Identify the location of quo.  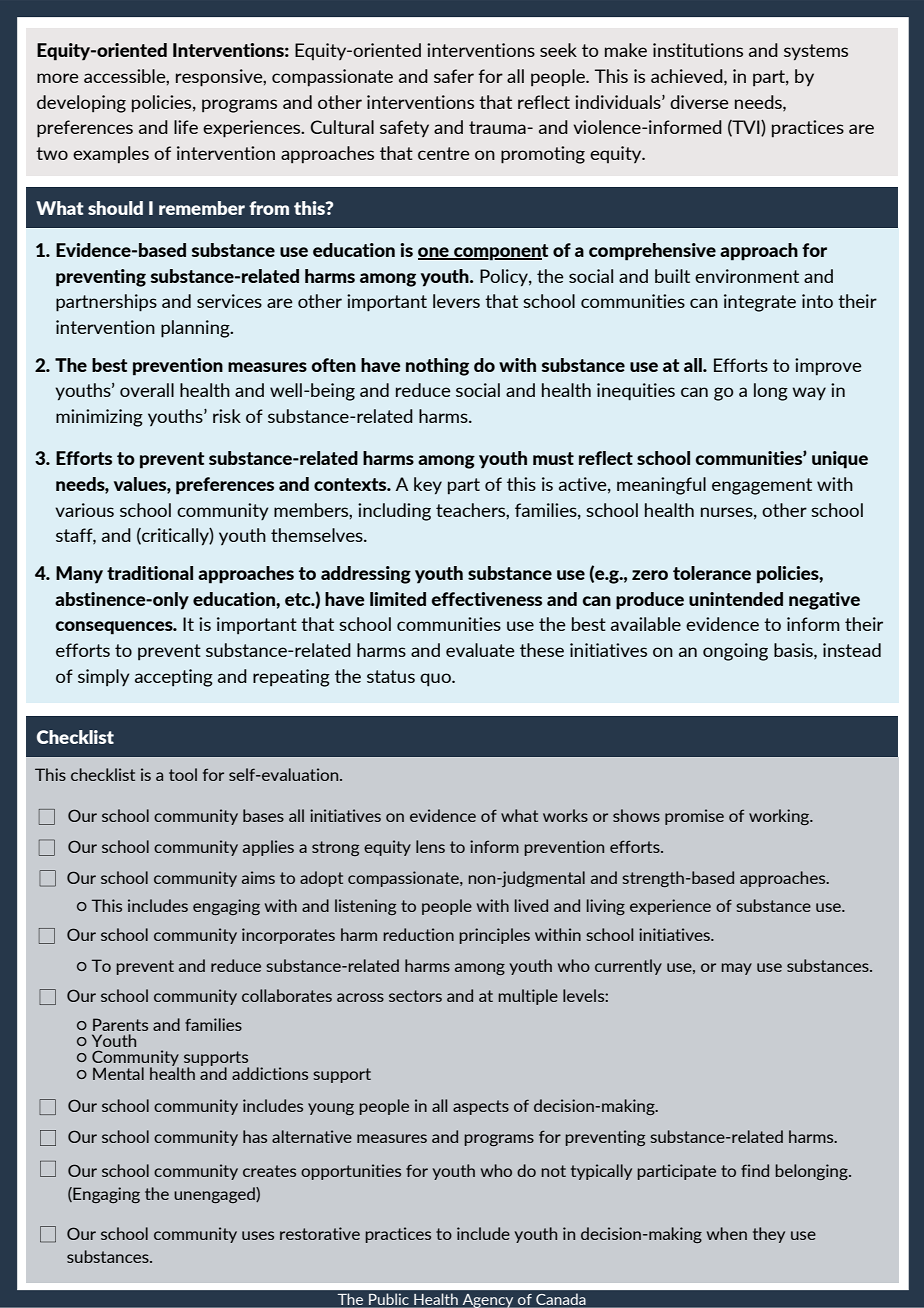
(436, 680).
